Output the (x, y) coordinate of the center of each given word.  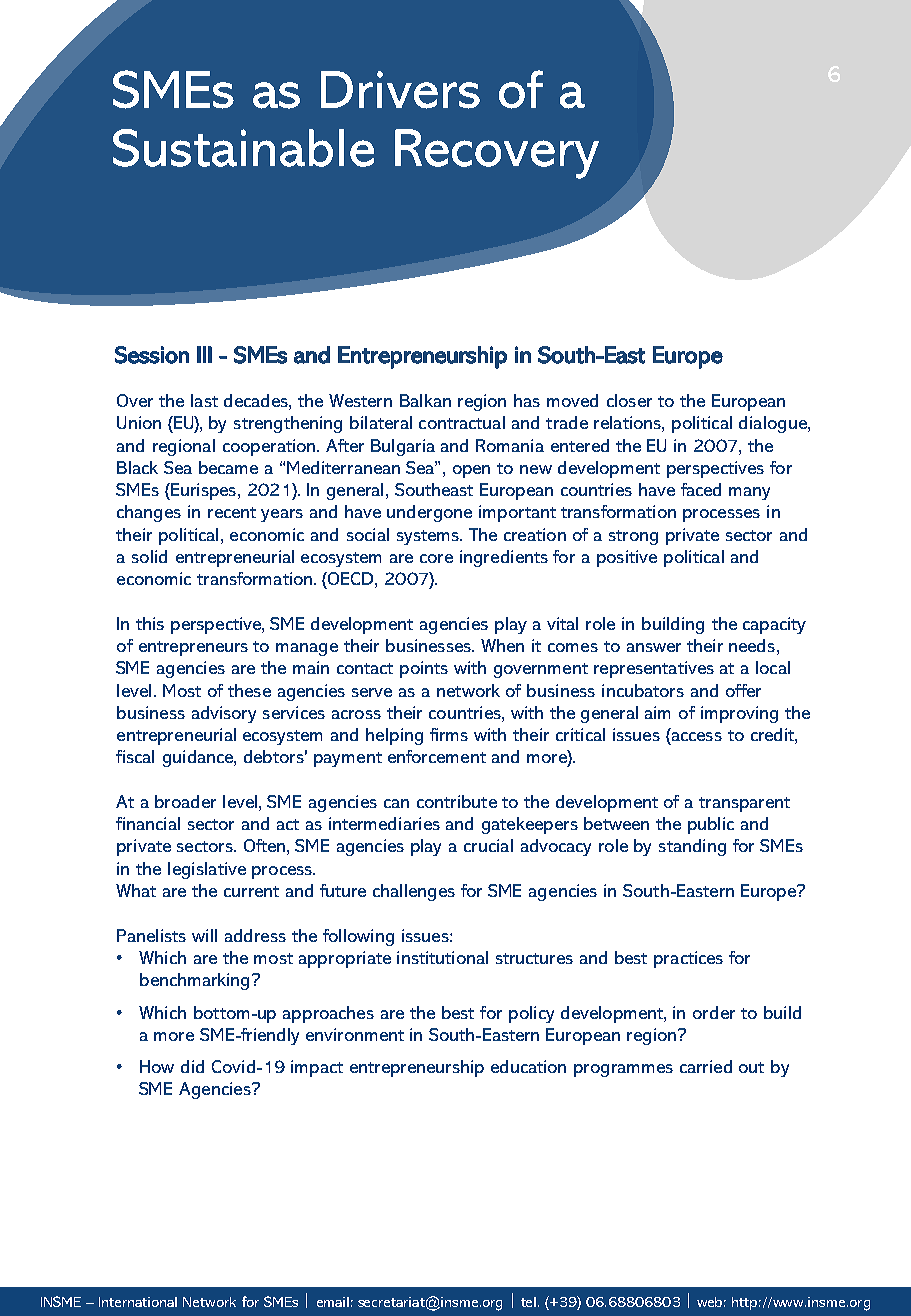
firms (449, 734)
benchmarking (194, 981)
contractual (462, 422)
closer (629, 400)
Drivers (400, 90)
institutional (442, 957)
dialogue (774, 424)
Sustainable (243, 148)
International (138, 1302)
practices (688, 959)
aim (657, 712)
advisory (224, 714)
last (204, 400)
